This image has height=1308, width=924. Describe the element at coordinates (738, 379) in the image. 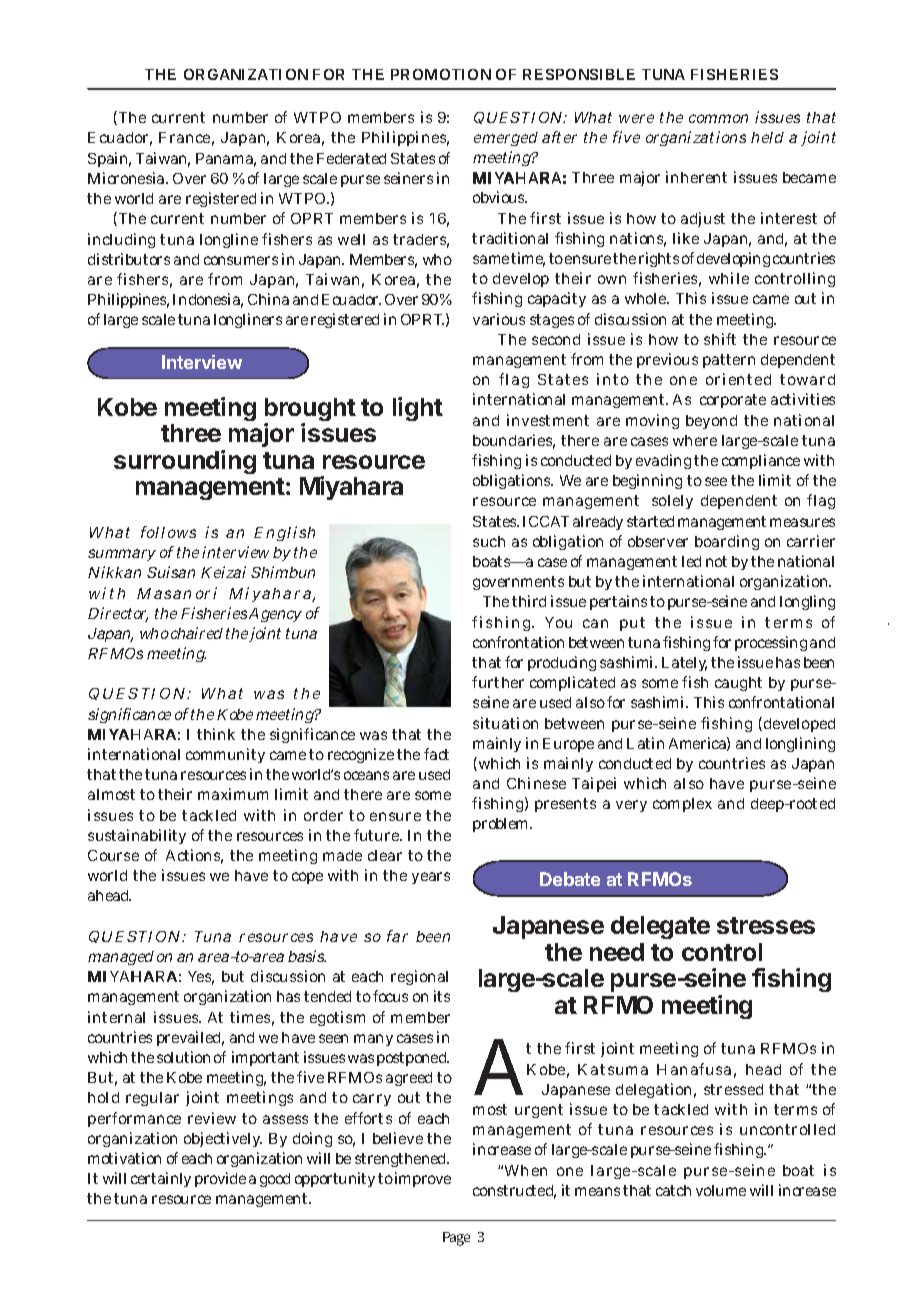

I see `oriented` at that location.
